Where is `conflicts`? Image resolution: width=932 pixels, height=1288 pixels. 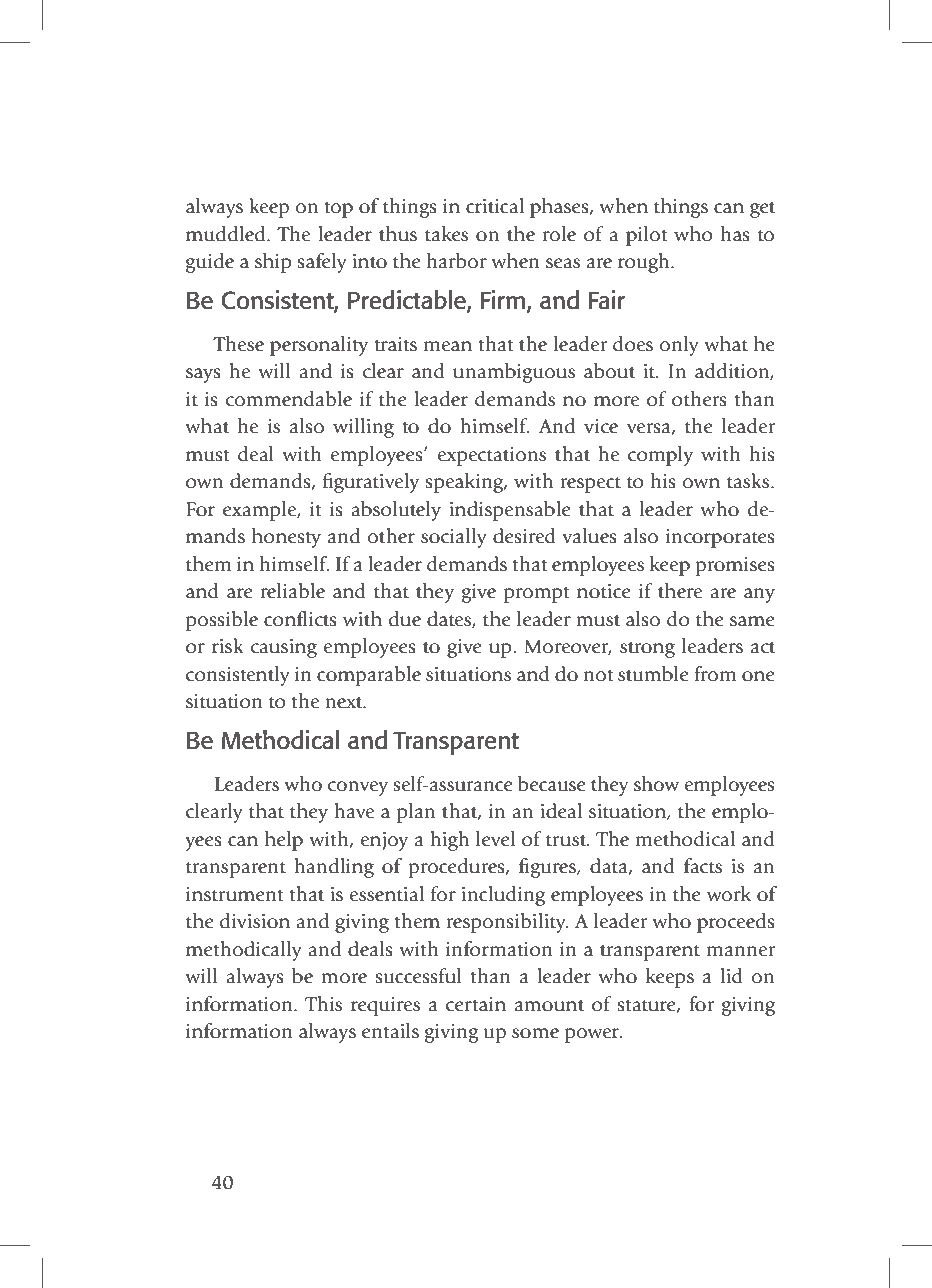 conflicts is located at coordinates (300, 619).
